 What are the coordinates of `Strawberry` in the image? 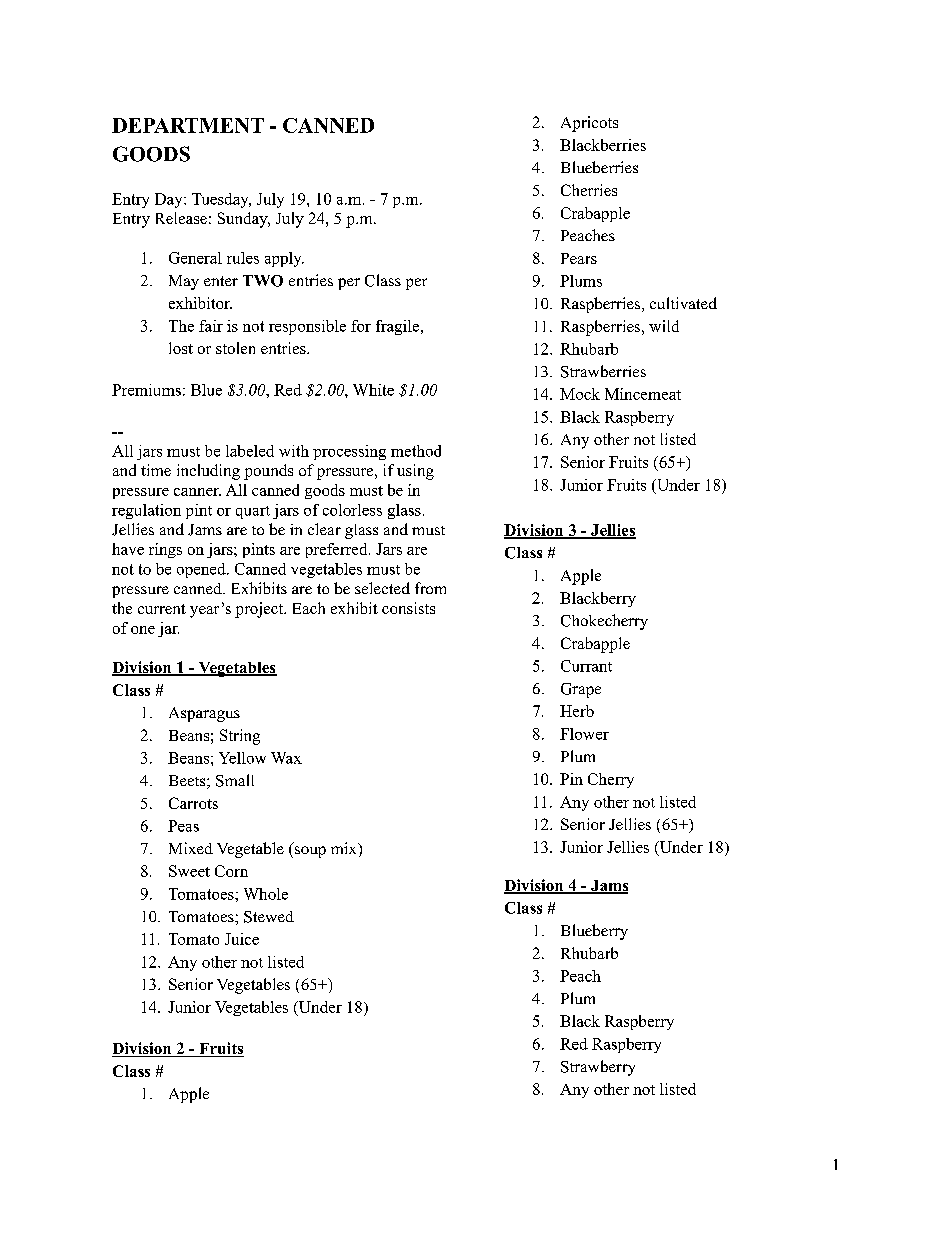 It's located at (598, 1068).
